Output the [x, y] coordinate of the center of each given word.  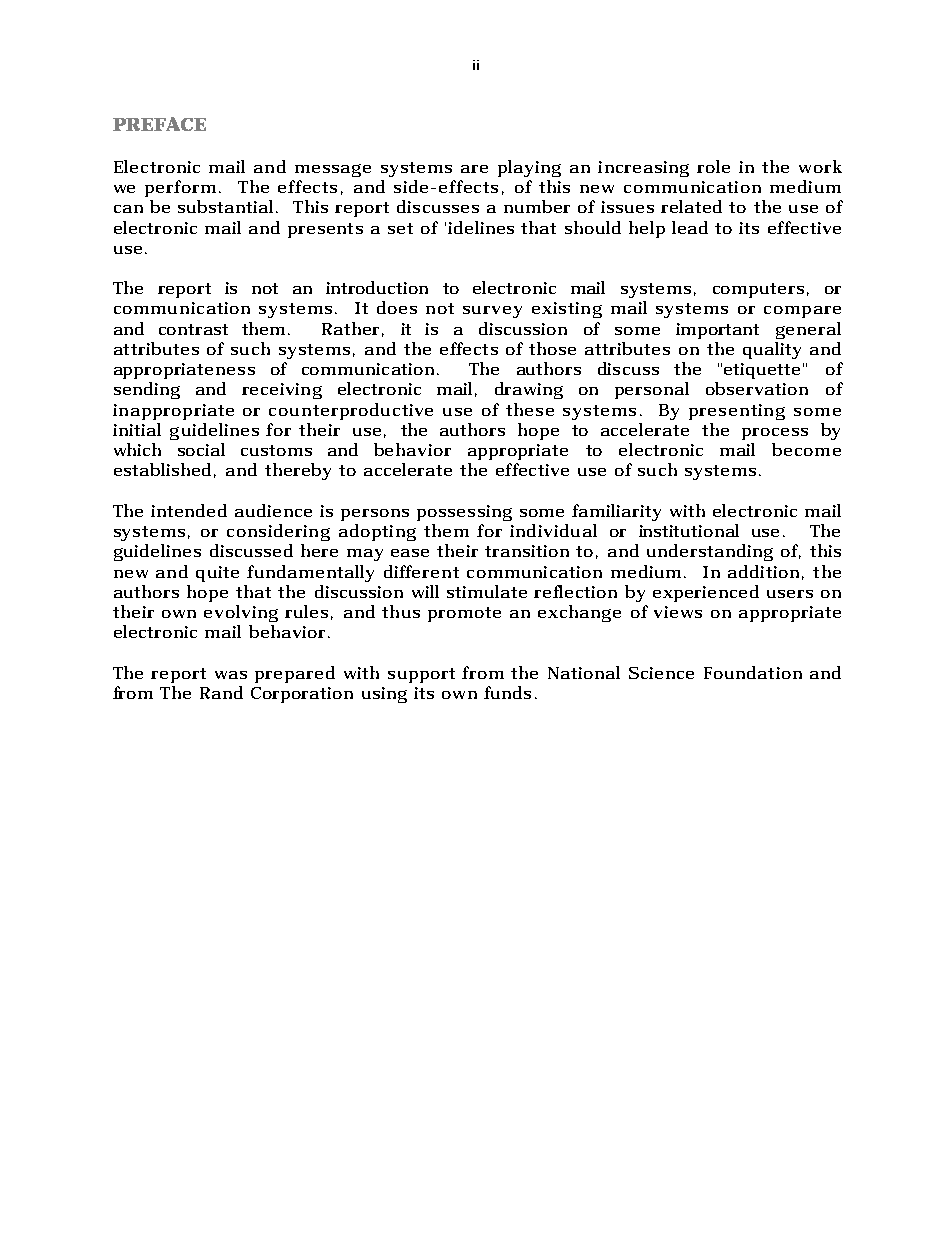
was [231, 675]
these [530, 409]
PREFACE [159, 124]
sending [147, 390]
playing [529, 168]
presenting [737, 412]
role [713, 166]
